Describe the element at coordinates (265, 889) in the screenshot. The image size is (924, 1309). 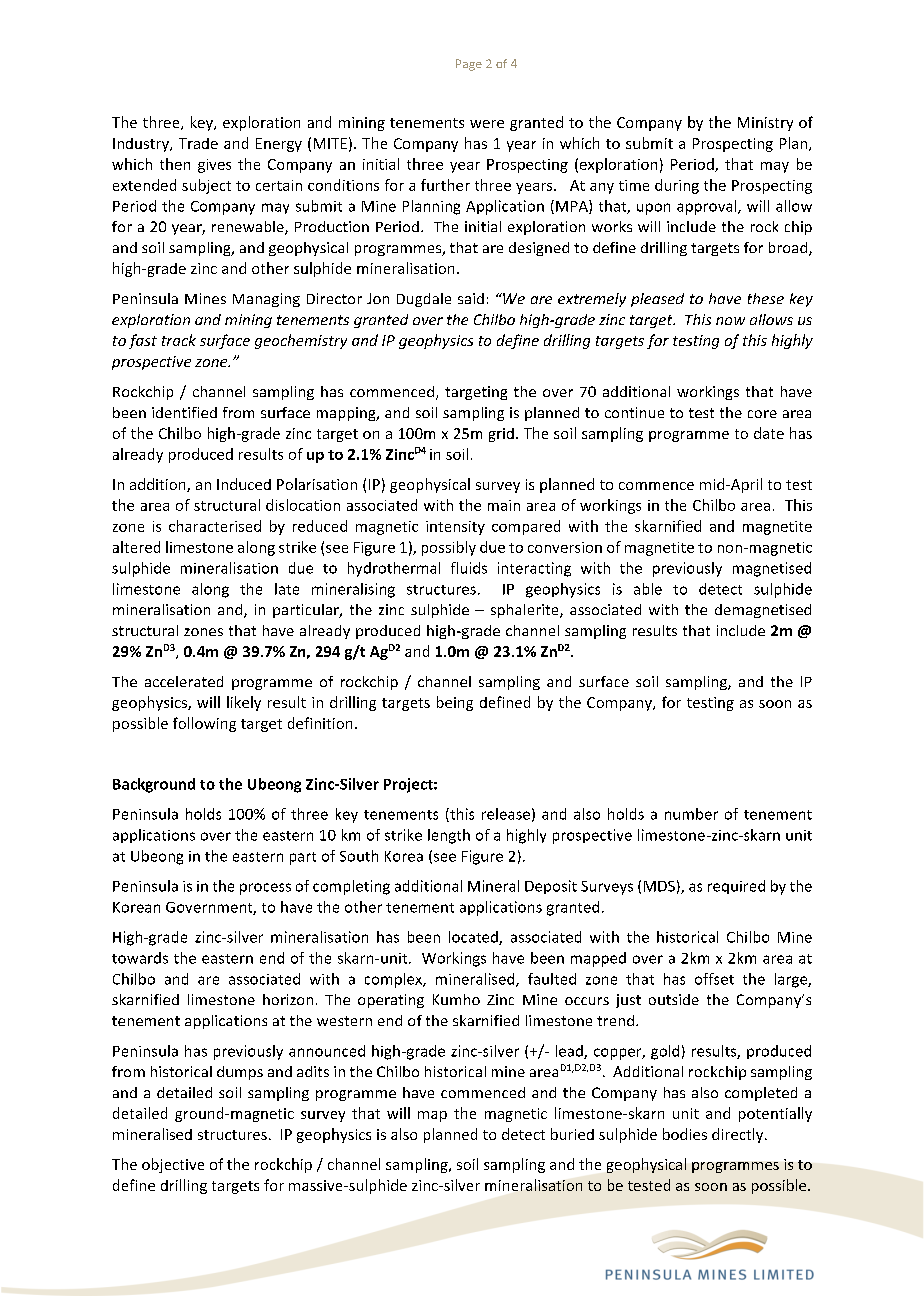
I see `process` at that location.
